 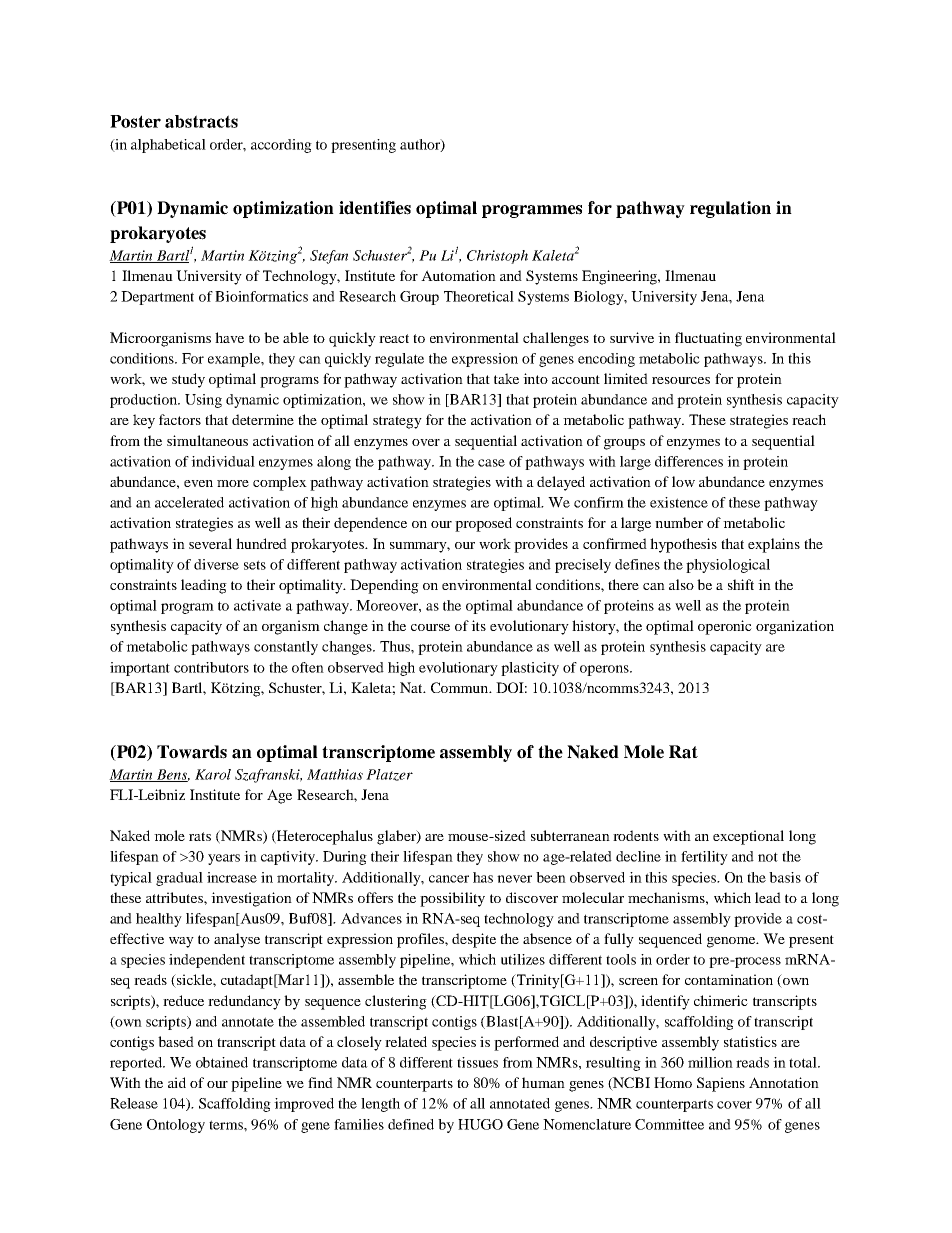 What do you see at coordinates (375, 208) in the page?
I see `identifies` at bounding box center [375, 208].
